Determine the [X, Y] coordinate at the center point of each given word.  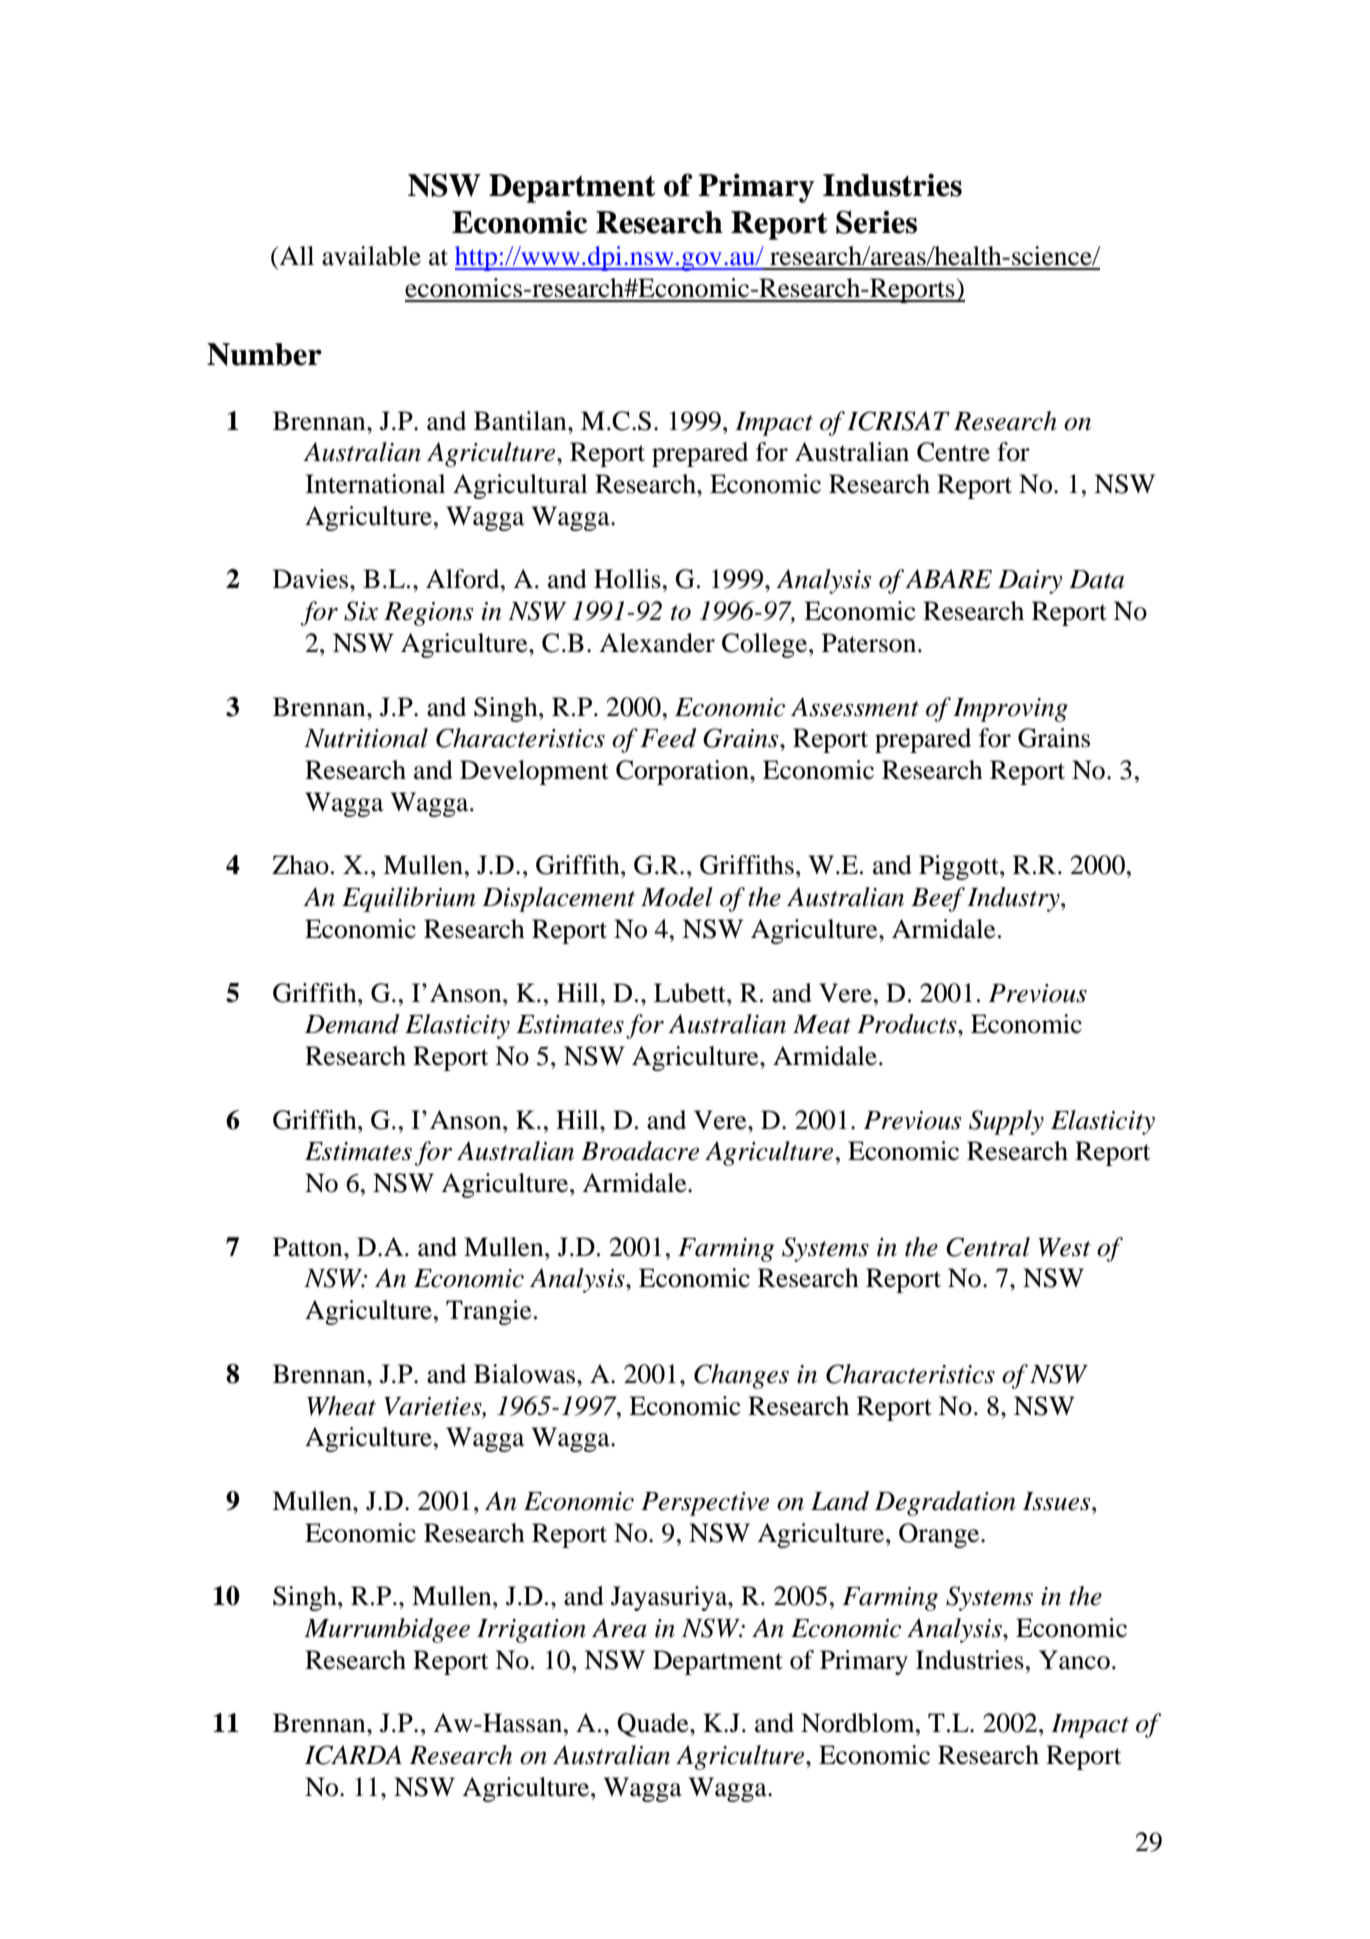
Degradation [945, 1503]
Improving [1010, 710]
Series [876, 222]
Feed [668, 738]
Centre [953, 452]
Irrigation [531, 1631]
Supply [1006, 1122]
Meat [822, 1024]
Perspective [705, 1504]
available [371, 256]
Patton [309, 1247]
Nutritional [366, 738]
